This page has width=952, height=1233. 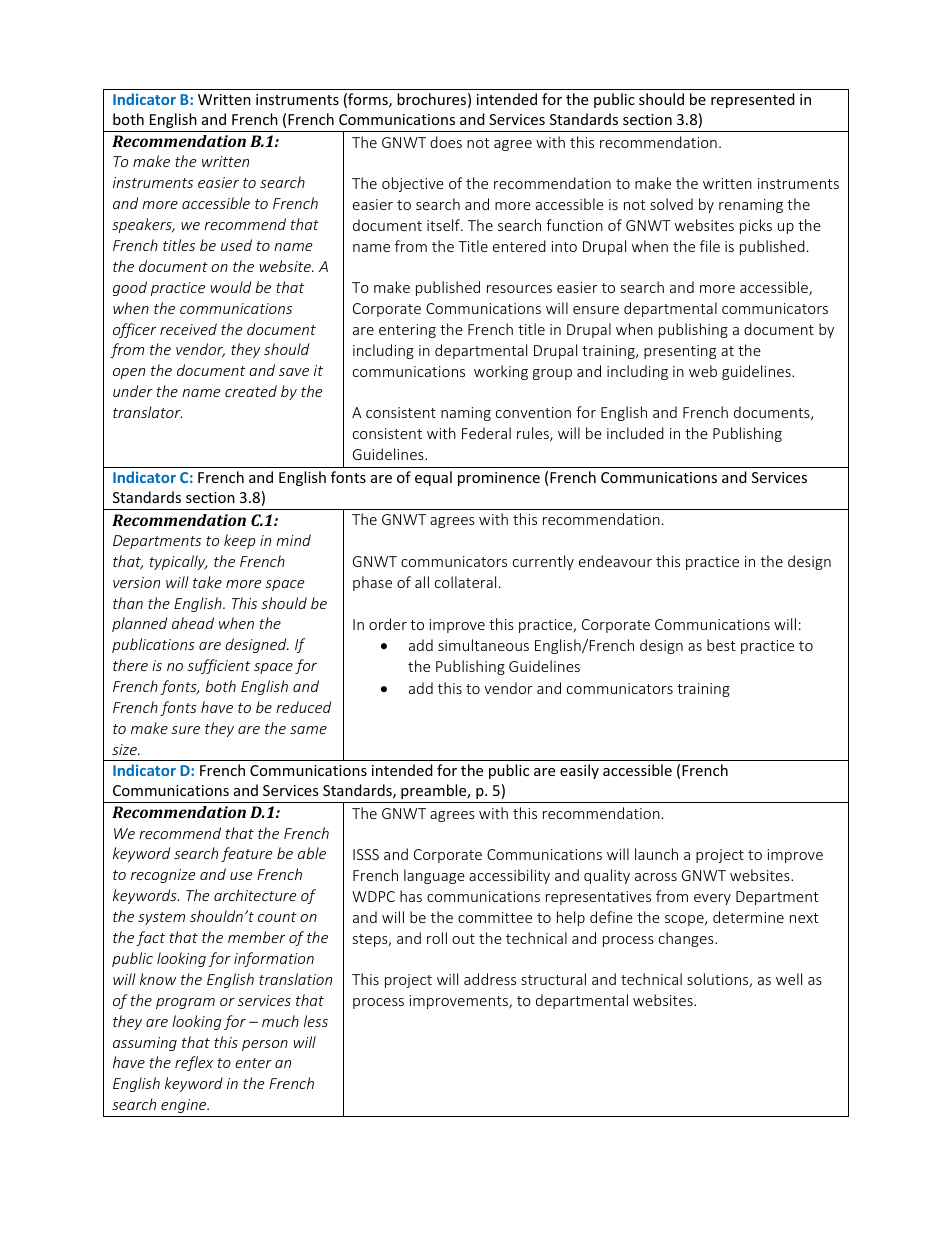 I want to click on used, so click(x=236, y=245).
